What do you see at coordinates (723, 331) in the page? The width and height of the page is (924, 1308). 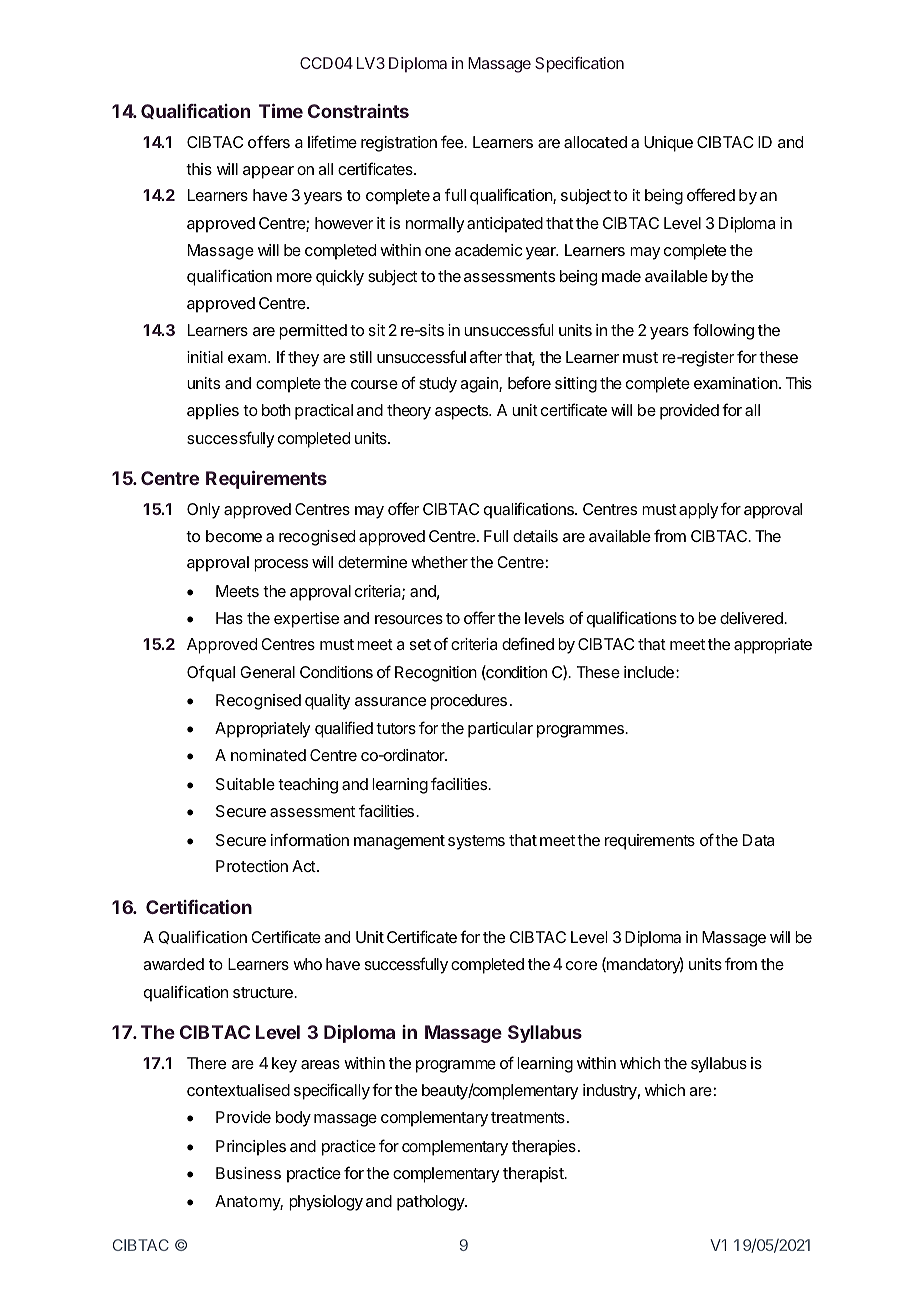 I see `following` at bounding box center [723, 331].
